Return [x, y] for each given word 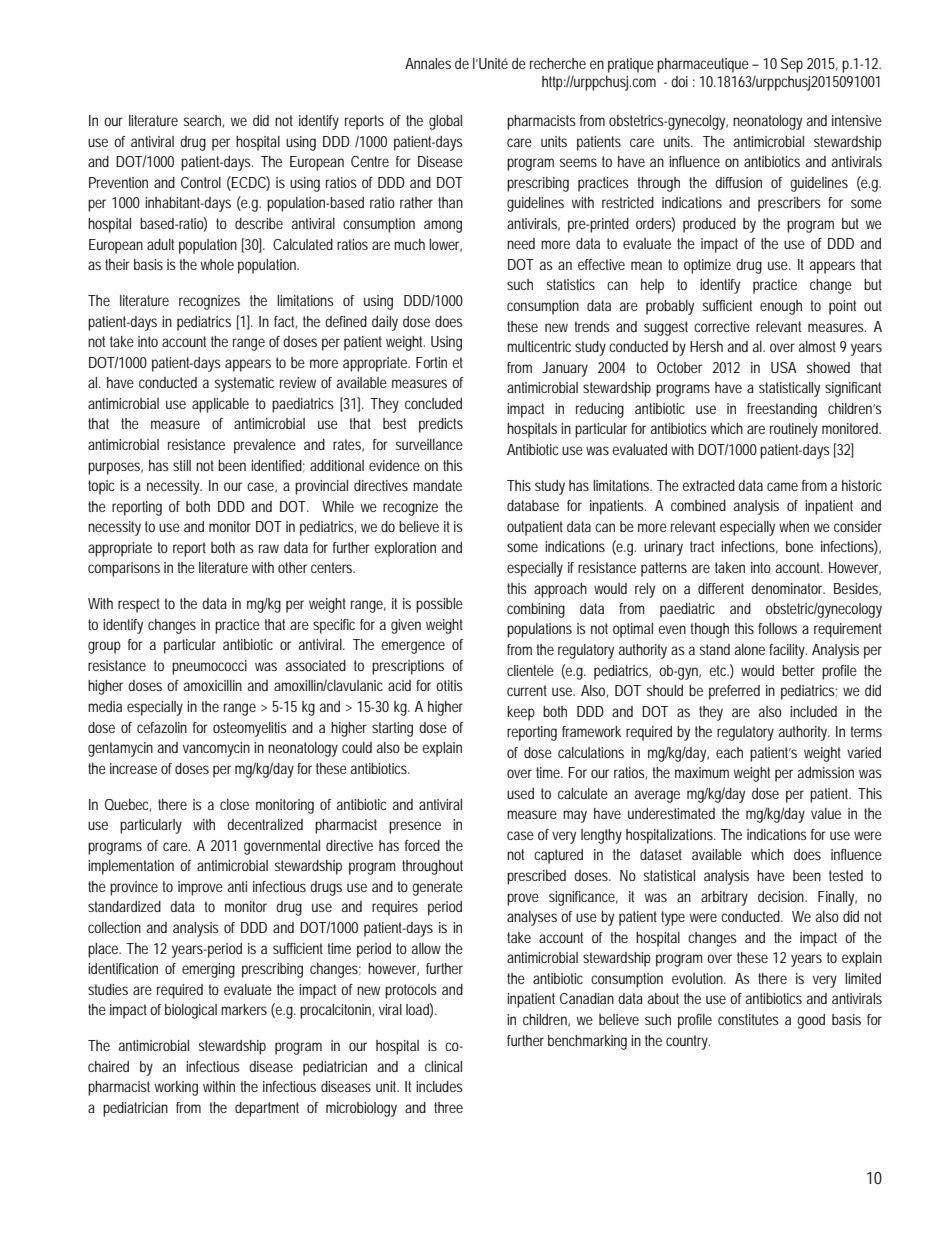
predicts [441, 425]
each [729, 752]
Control [201, 182]
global [445, 122]
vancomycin [216, 749]
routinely [794, 430]
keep [521, 713]
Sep [792, 65]
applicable [220, 405]
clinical [443, 1066]
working [176, 1088]
